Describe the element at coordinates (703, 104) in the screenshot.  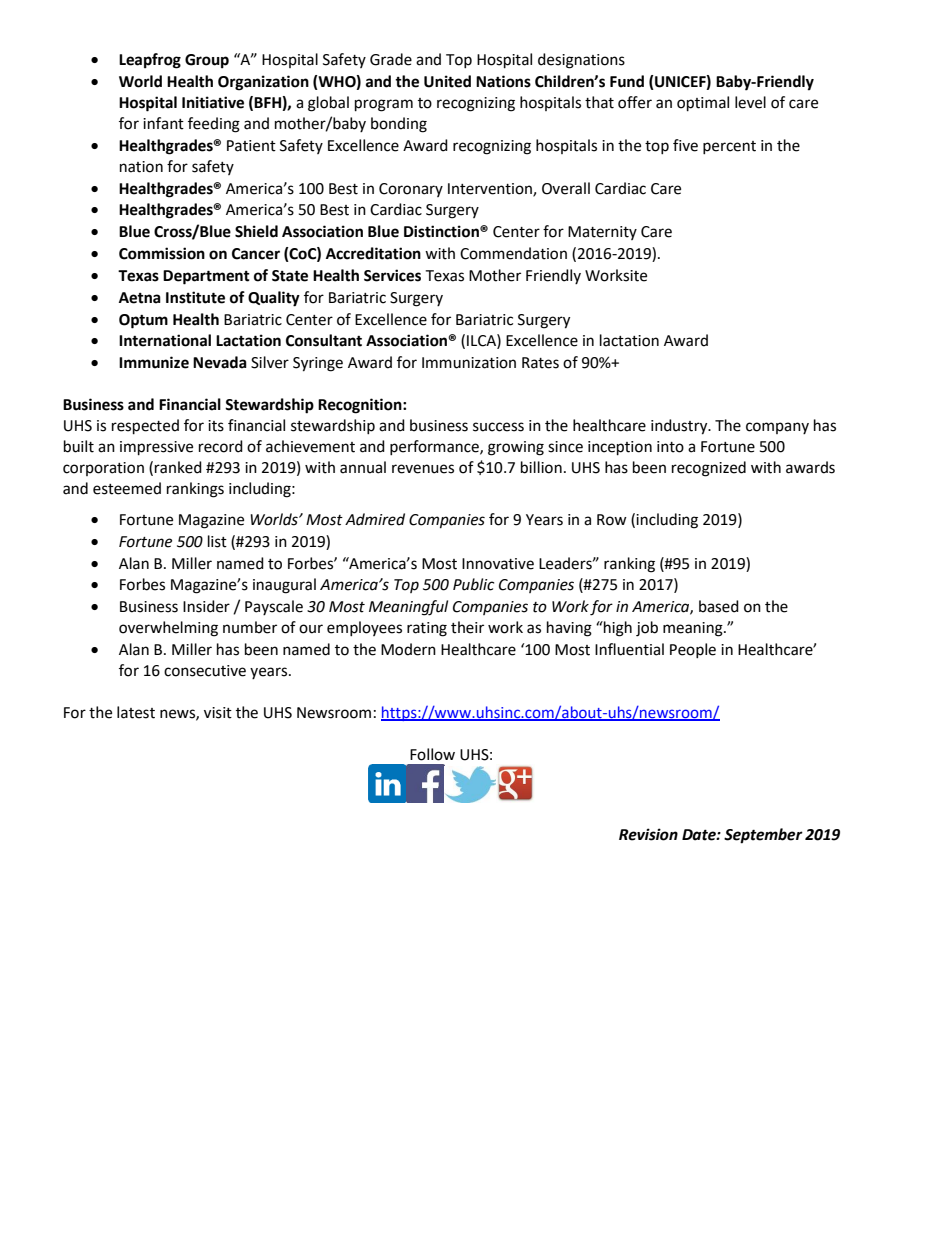
I see `optimal` at that location.
